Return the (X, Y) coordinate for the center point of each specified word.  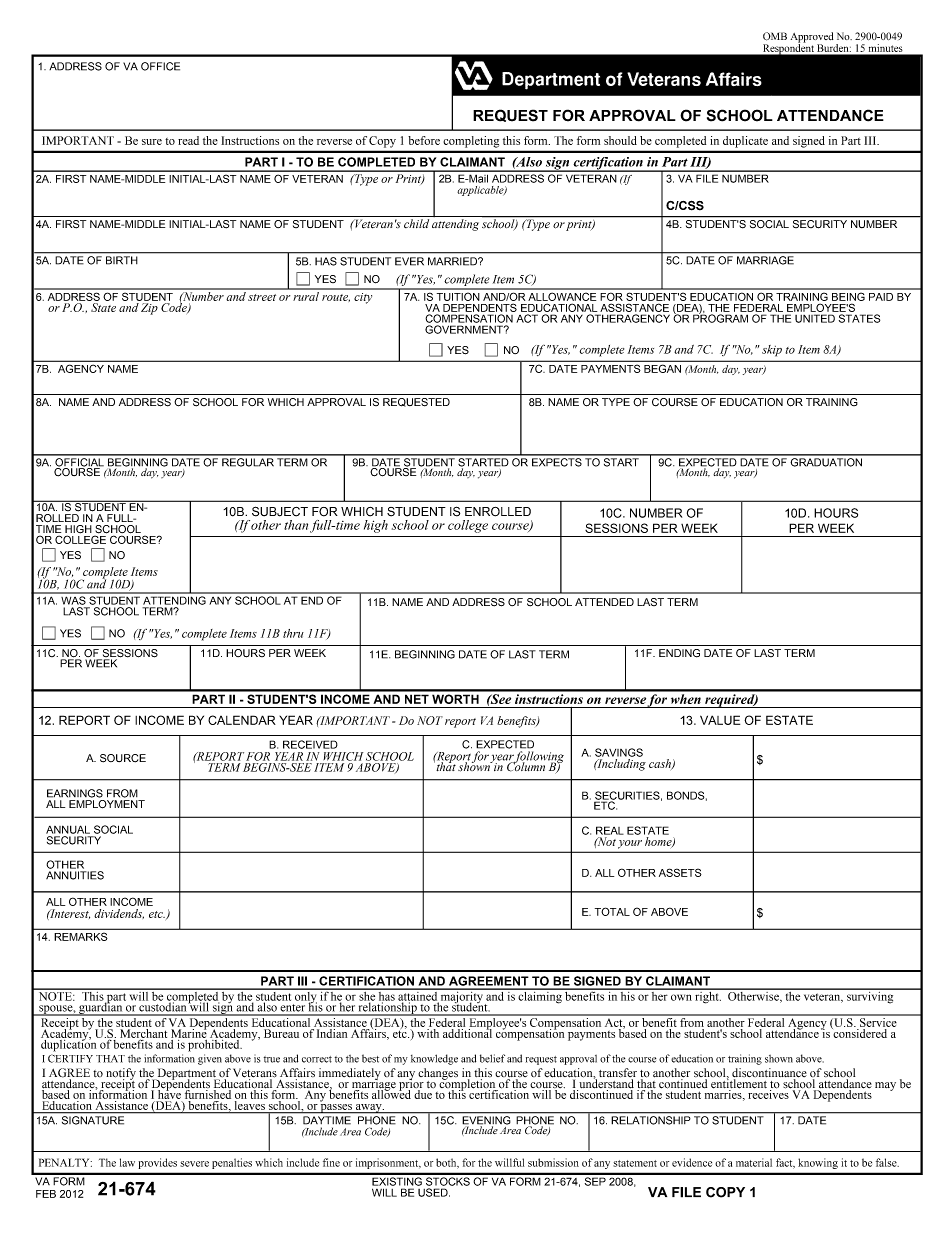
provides (158, 1163)
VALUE (720, 720)
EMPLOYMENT (107, 804)
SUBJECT (280, 511)
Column (525, 766)
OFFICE (160, 66)
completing (471, 142)
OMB (775, 36)
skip (772, 351)
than (296, 525)
